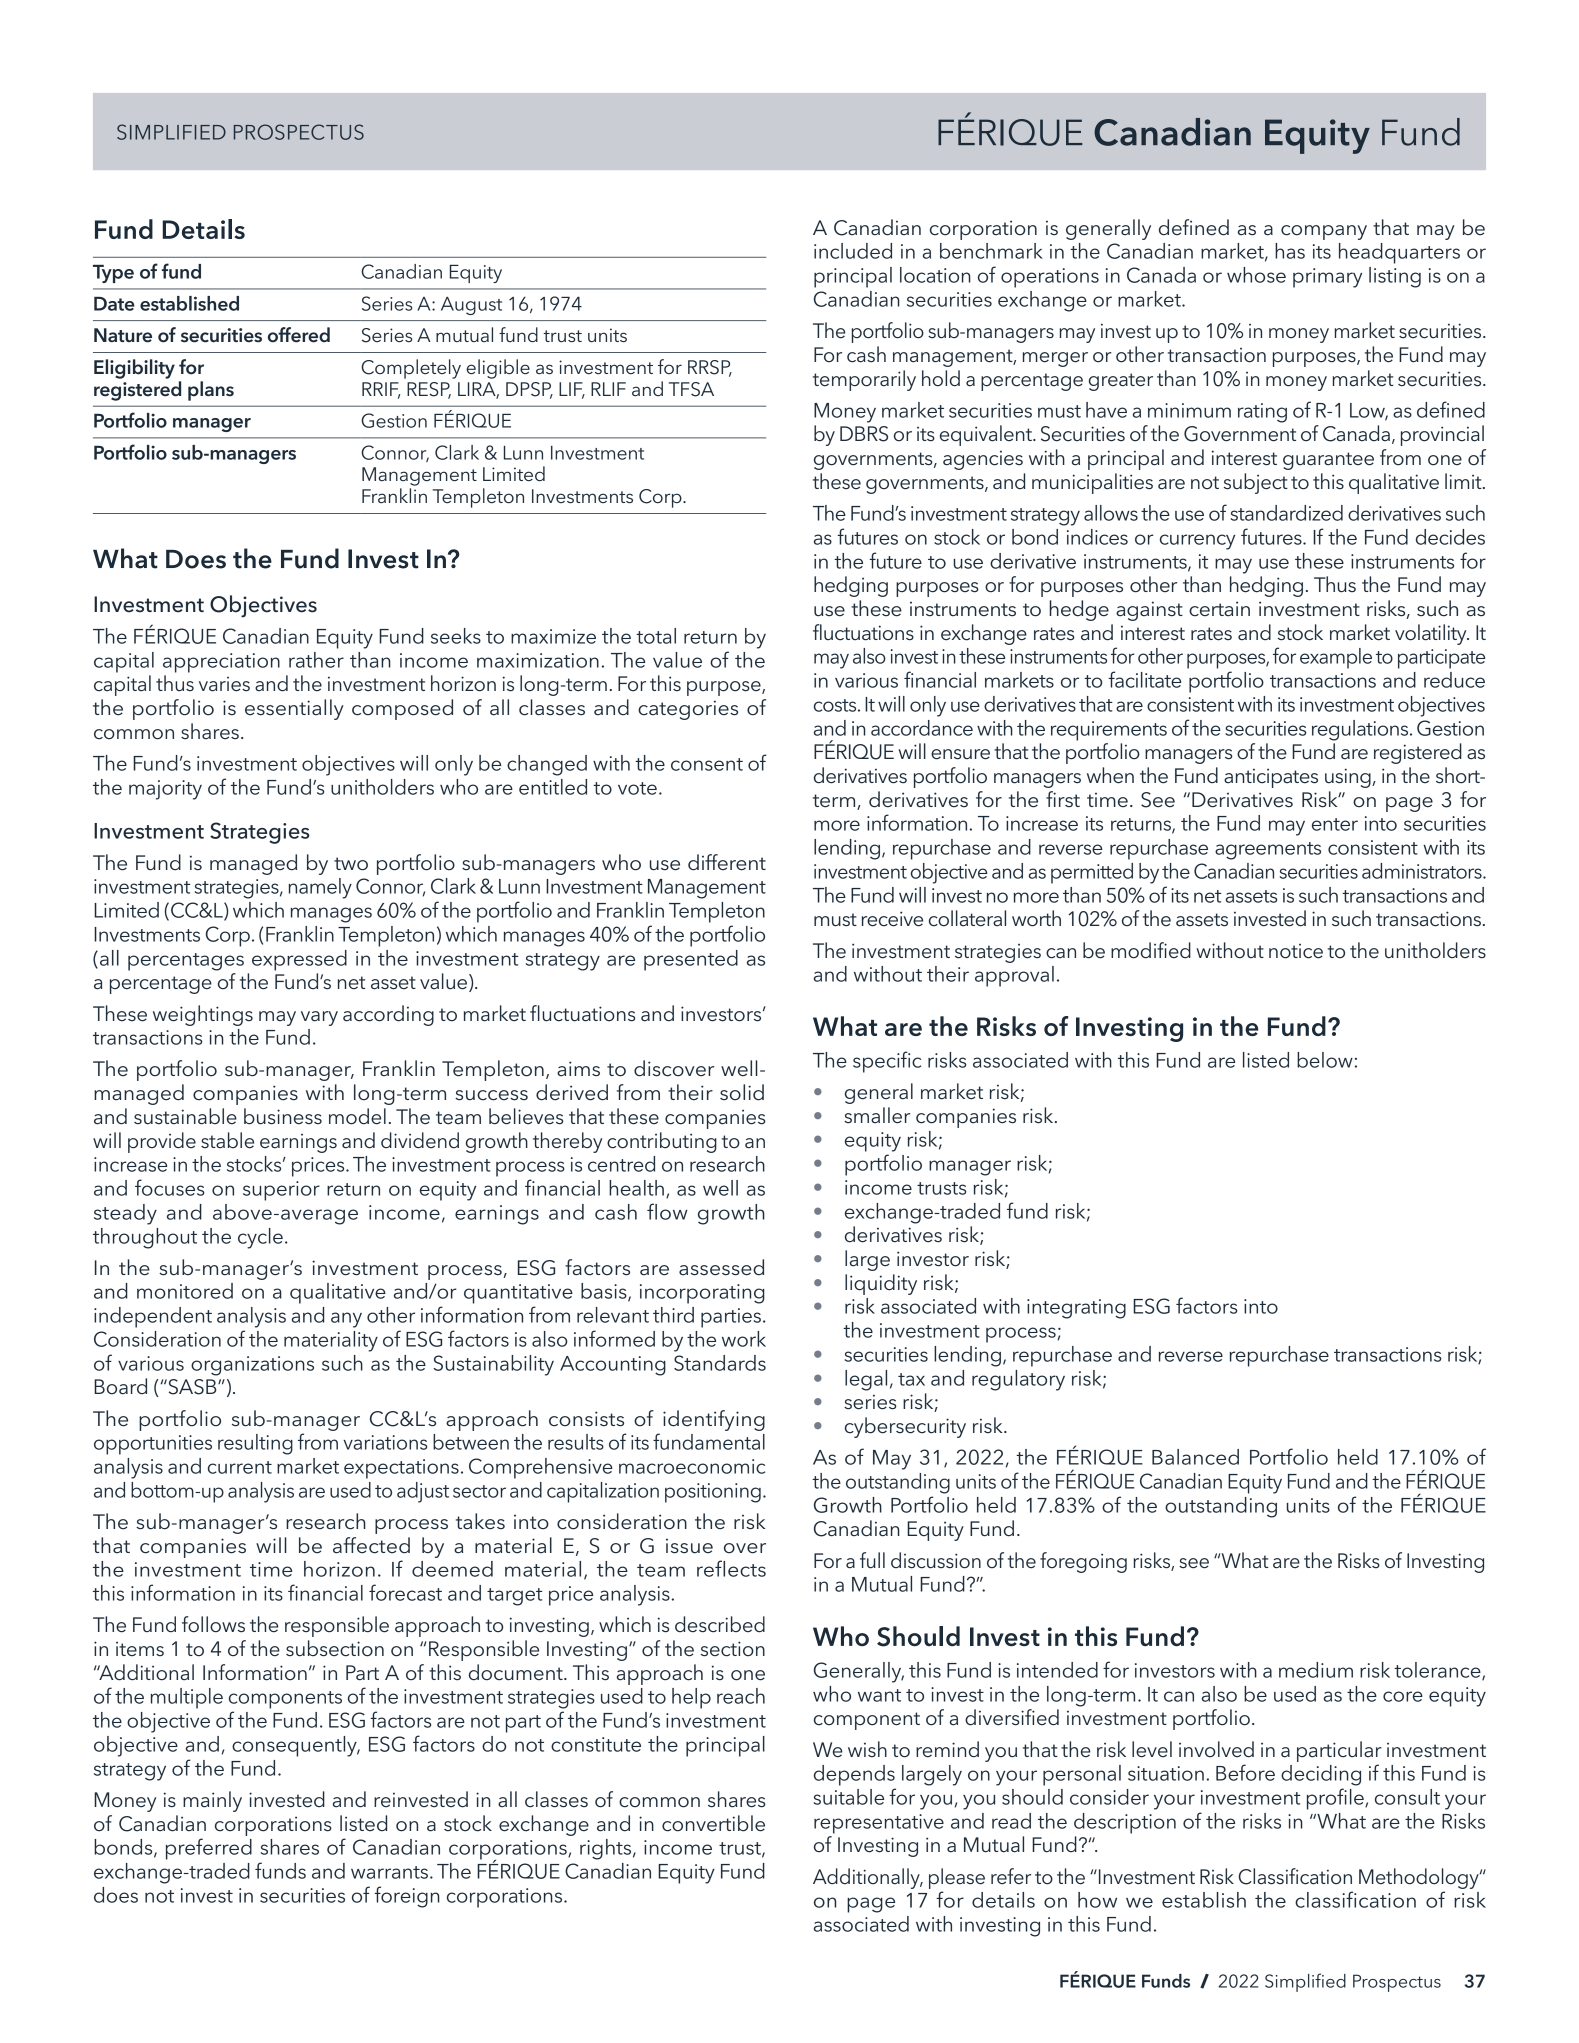 This screenshot has height=2043, width=1579. I want to click on positioning, so click(713, 1493).
